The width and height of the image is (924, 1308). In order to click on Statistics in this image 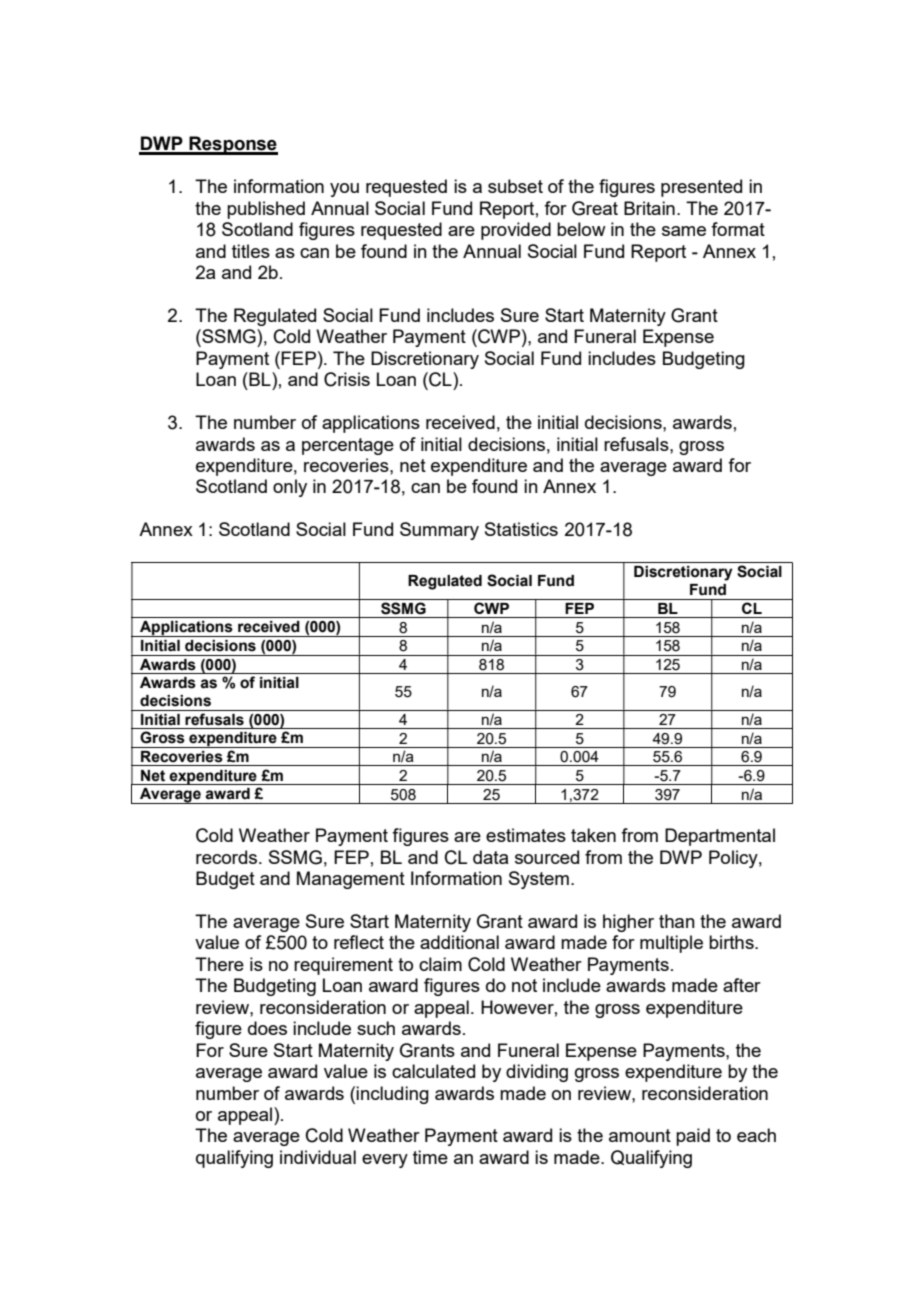, I will do `click(521, 529)`.
